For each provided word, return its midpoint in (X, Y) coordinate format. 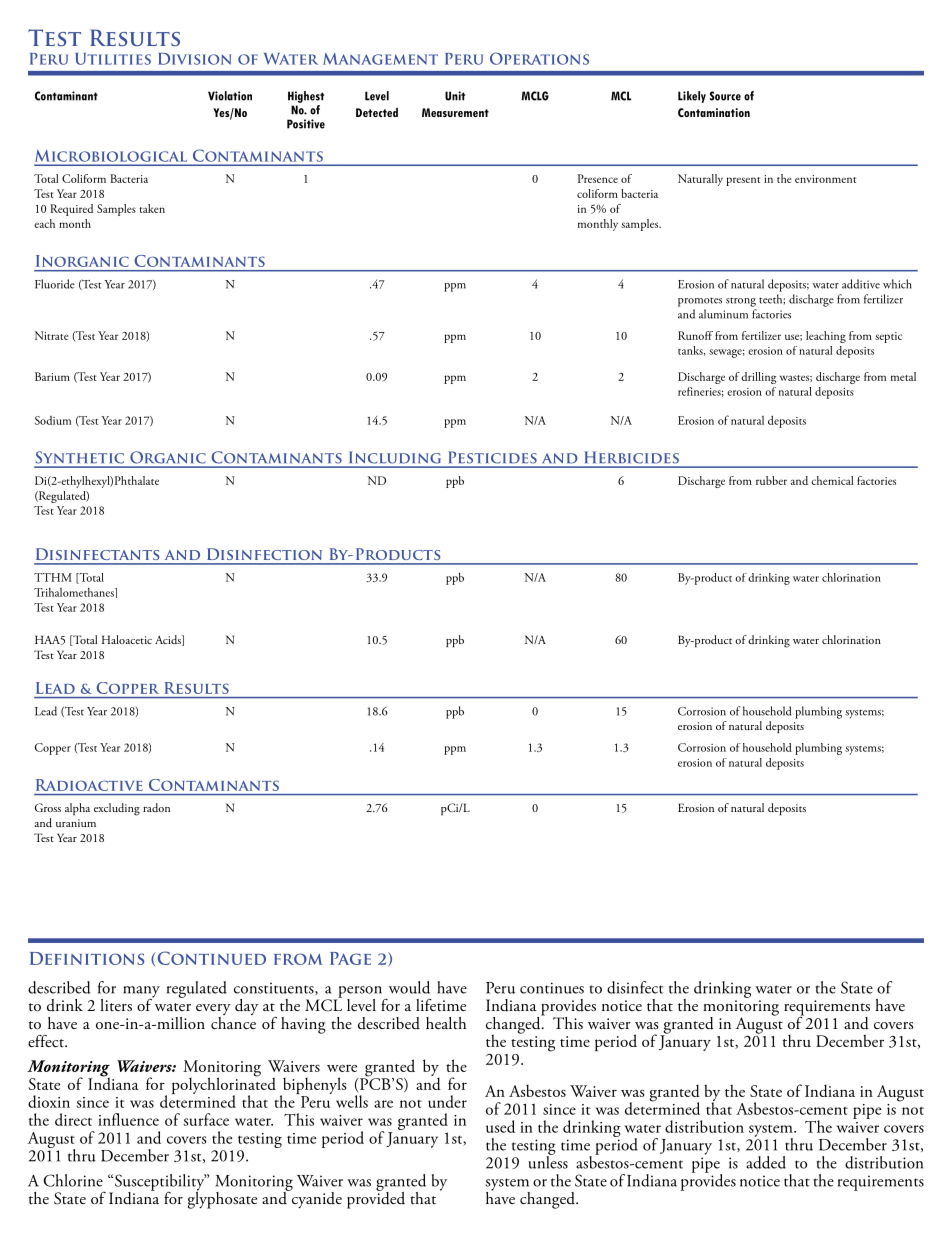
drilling (758, 378)
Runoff (695, 335)
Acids (169, 640)
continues (552, 988)
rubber (771, 480)
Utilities (113, 59)
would (409, 987)
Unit (455, 96)
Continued (212, 958)
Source (725, 96)
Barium (52, 376)
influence (128, 1119)
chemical (832, 480)
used (500, 1126)
